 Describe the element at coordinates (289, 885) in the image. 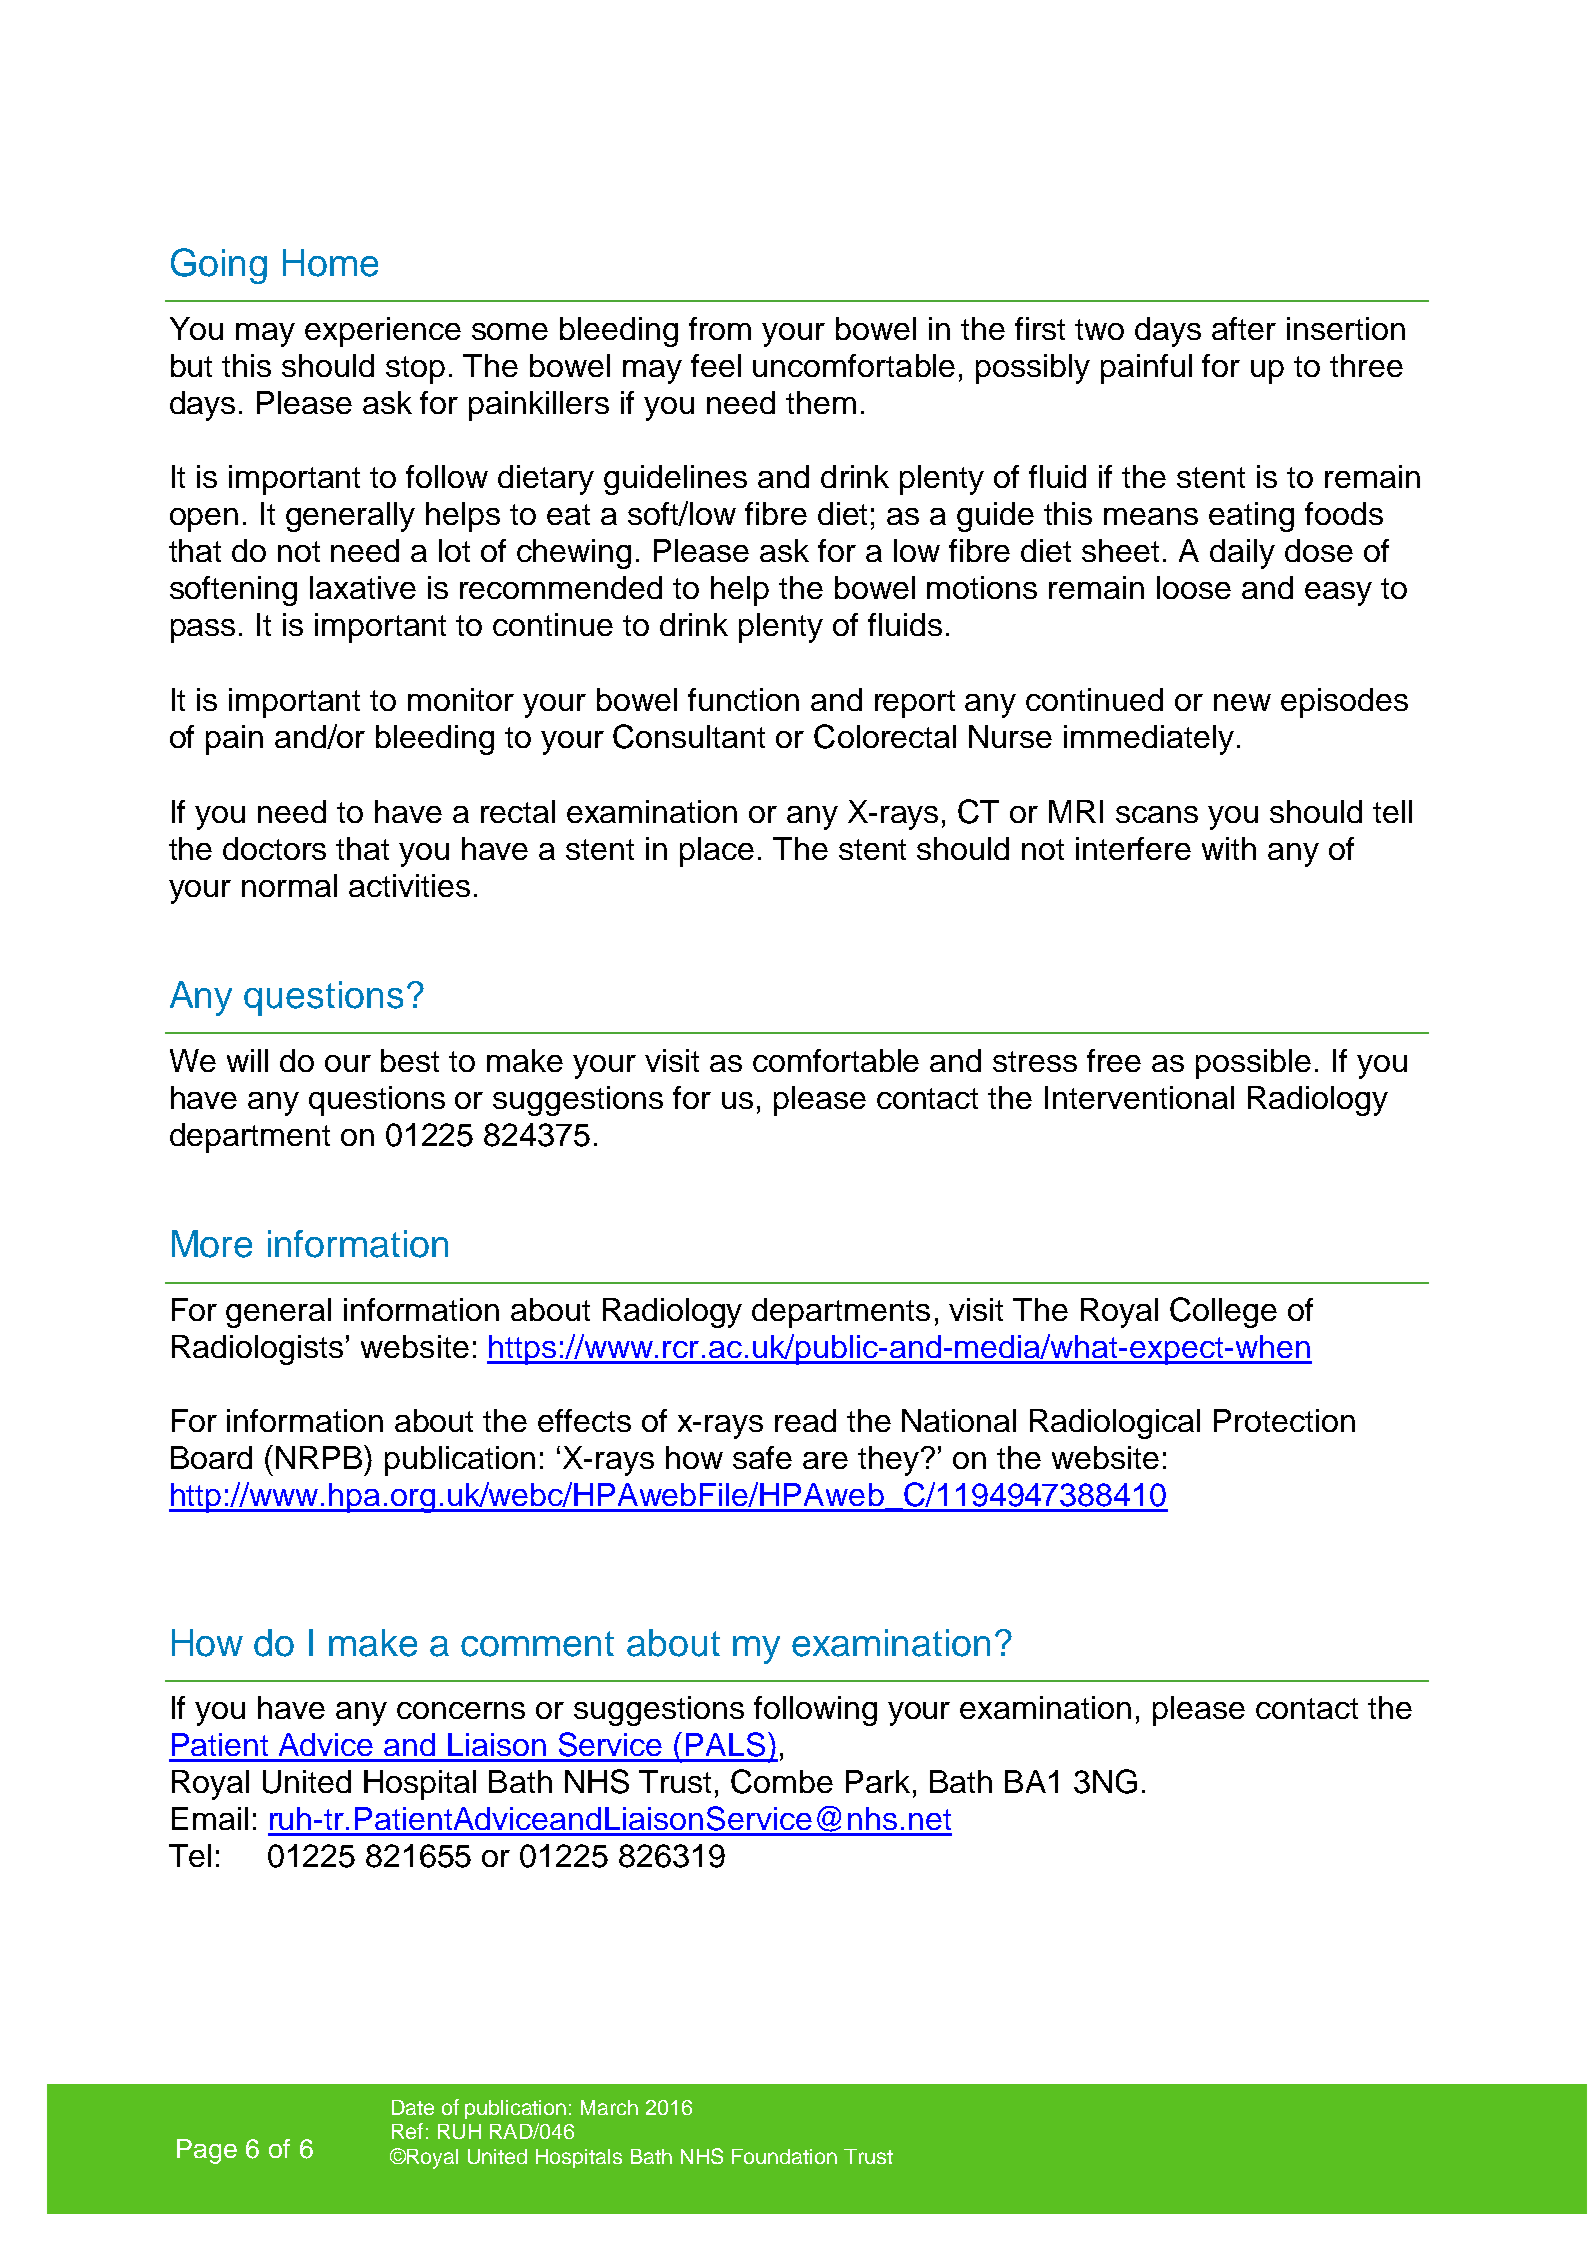

I see `normal` at that location.
